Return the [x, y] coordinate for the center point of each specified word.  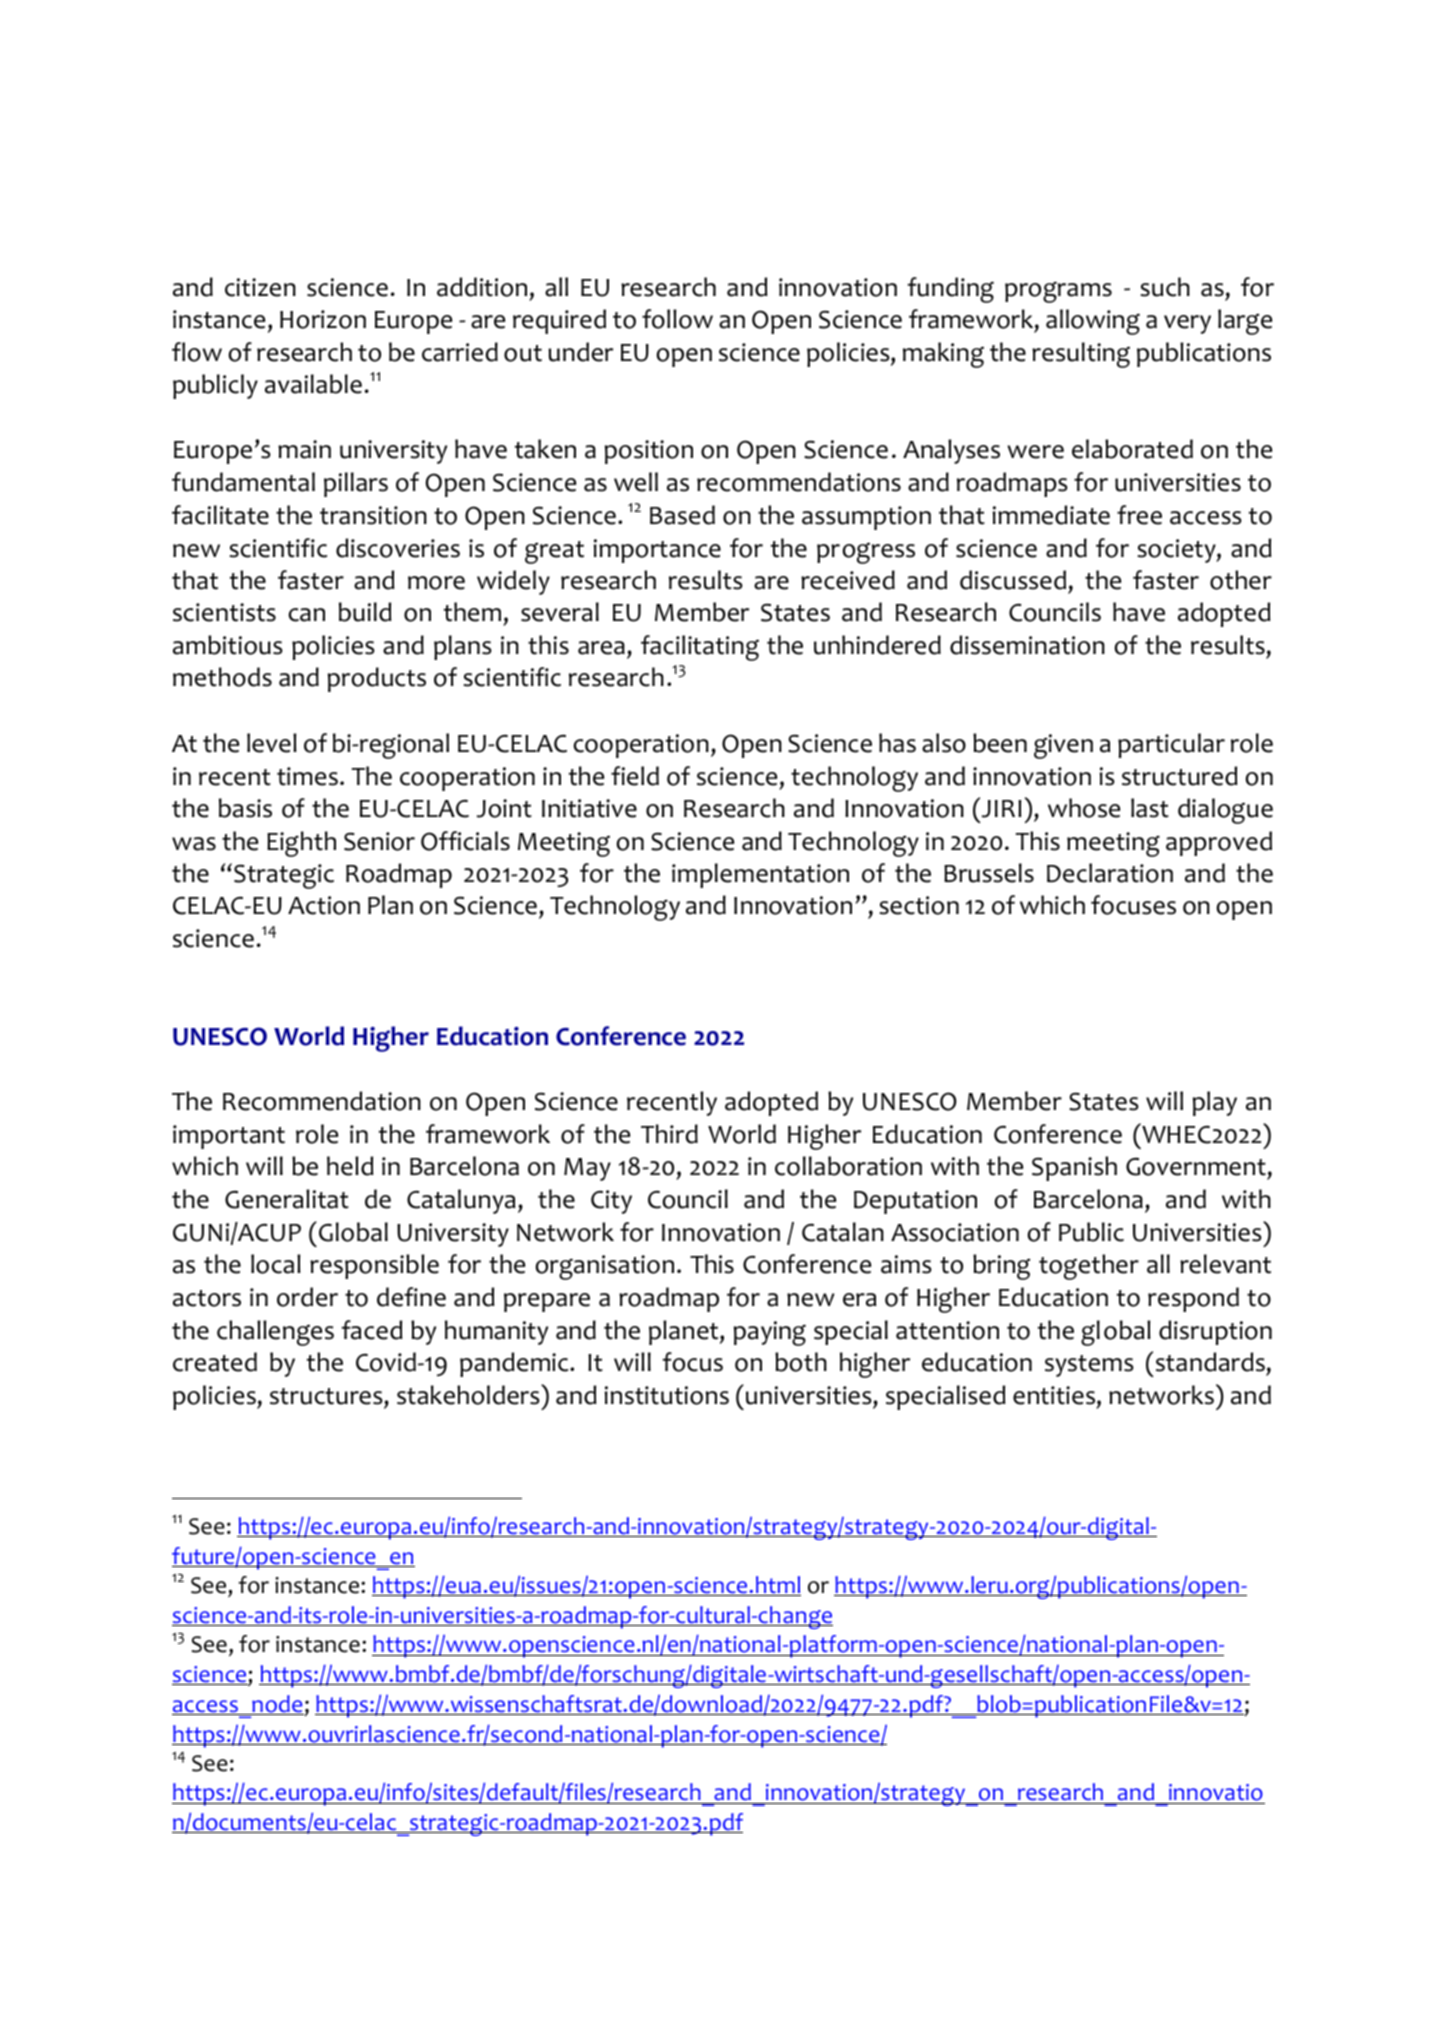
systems [1089, 1366]
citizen [260, 287]
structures [327, 1396]
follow [677, 319]
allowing [1093, 322]
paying [770, 1333]
